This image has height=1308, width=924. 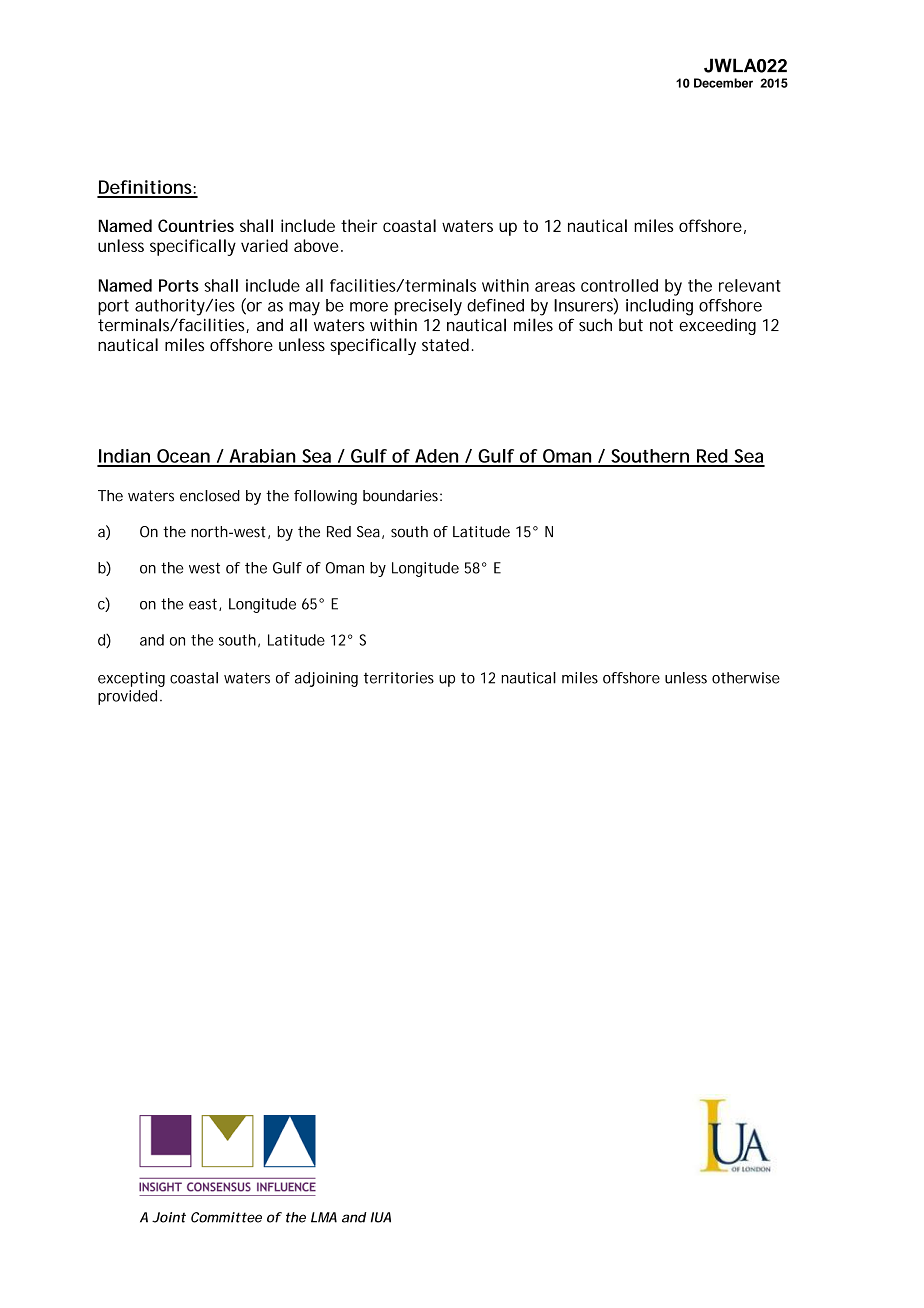 What do you see at coordinates (359, 225) in the image?
I see `their` at bounding box center [359, 225].
